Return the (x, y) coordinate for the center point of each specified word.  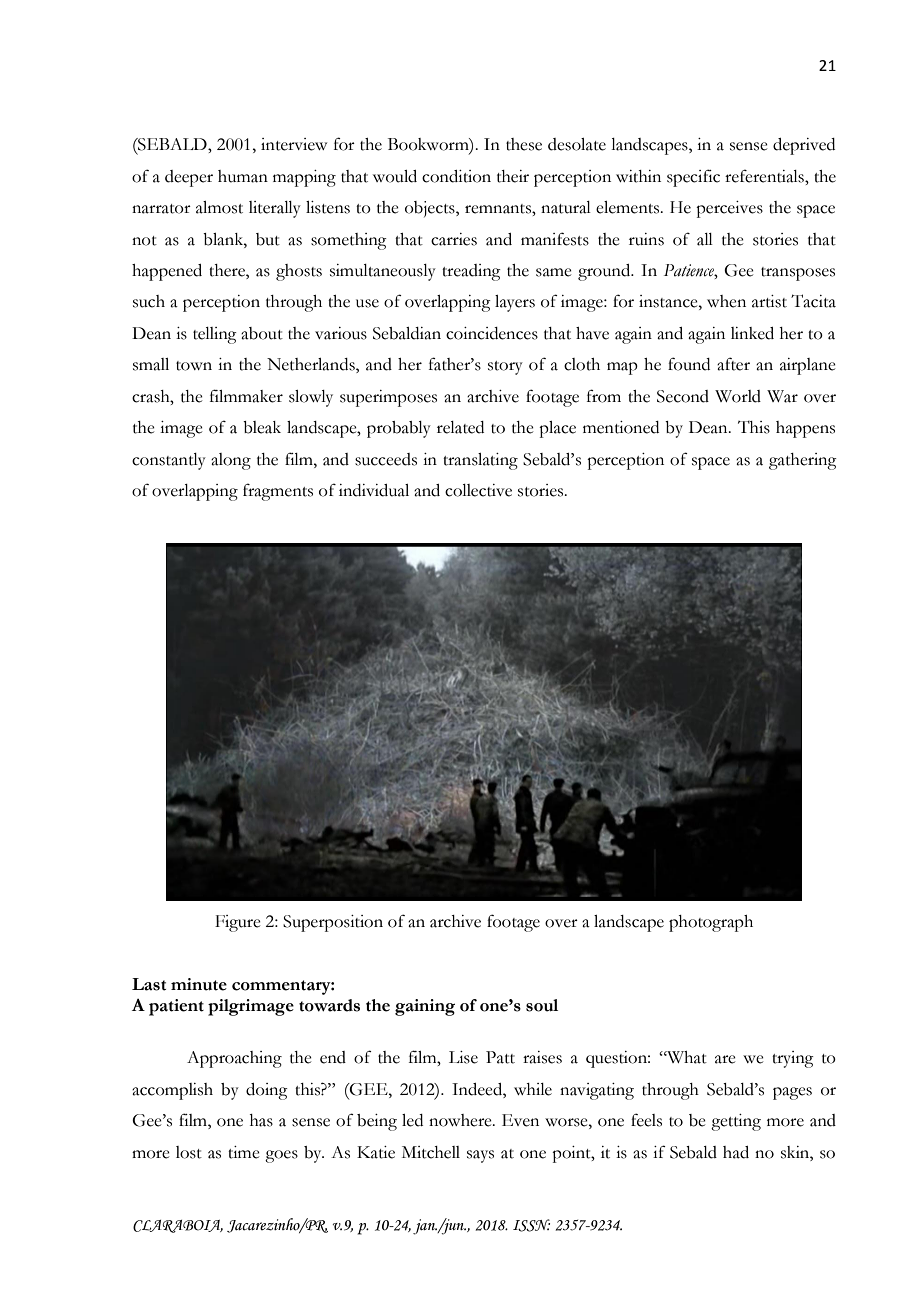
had (736, 1152)
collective (478, 490)
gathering (803, 461)
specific (693, 178)
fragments (278, 492)
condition (456, 176)
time (244, 1152)
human (243, 176)
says (480, 1156)
